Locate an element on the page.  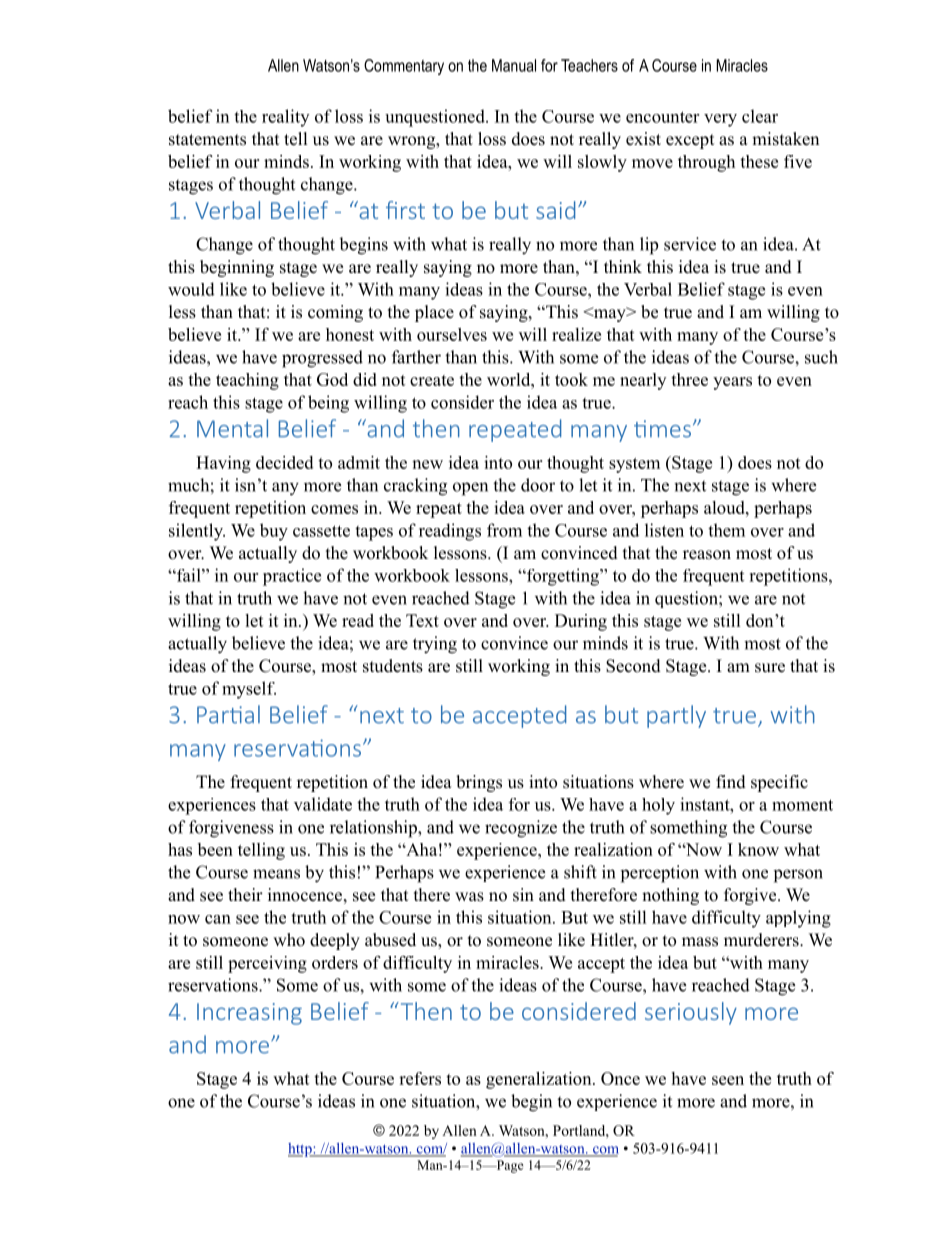
myself is located at coordinates (249, 690).
